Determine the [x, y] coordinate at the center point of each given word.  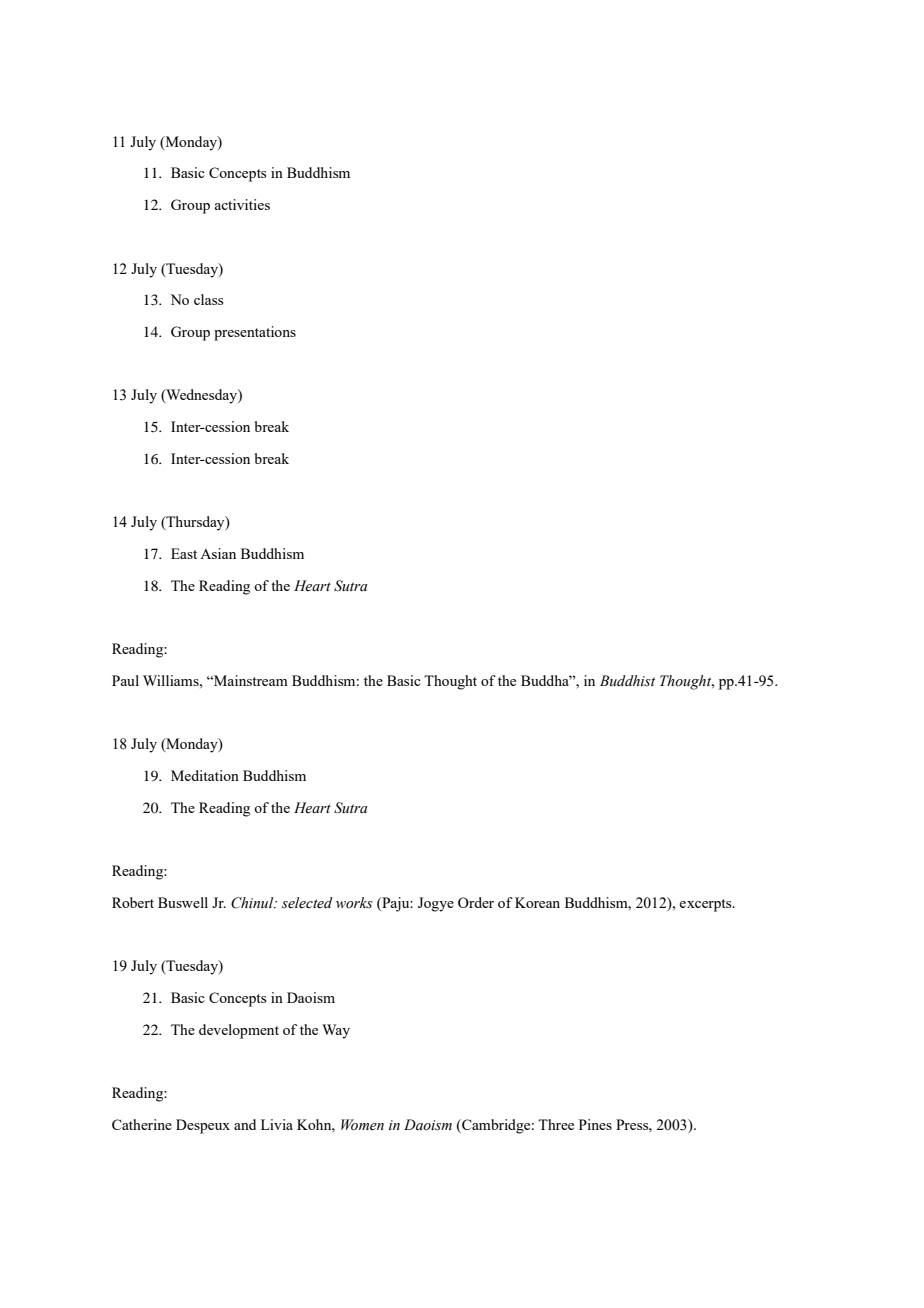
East [184, 553]
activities [242, 204]
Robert [133, 902]
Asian [218, 553]
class [208, 299]
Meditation [205, 775]
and [245, 1124]
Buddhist [627, 680]
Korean [537, 902]
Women [362, 1125]
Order [476, 902]
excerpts [706, 905]
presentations [255, 333]
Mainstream [250, 680]
